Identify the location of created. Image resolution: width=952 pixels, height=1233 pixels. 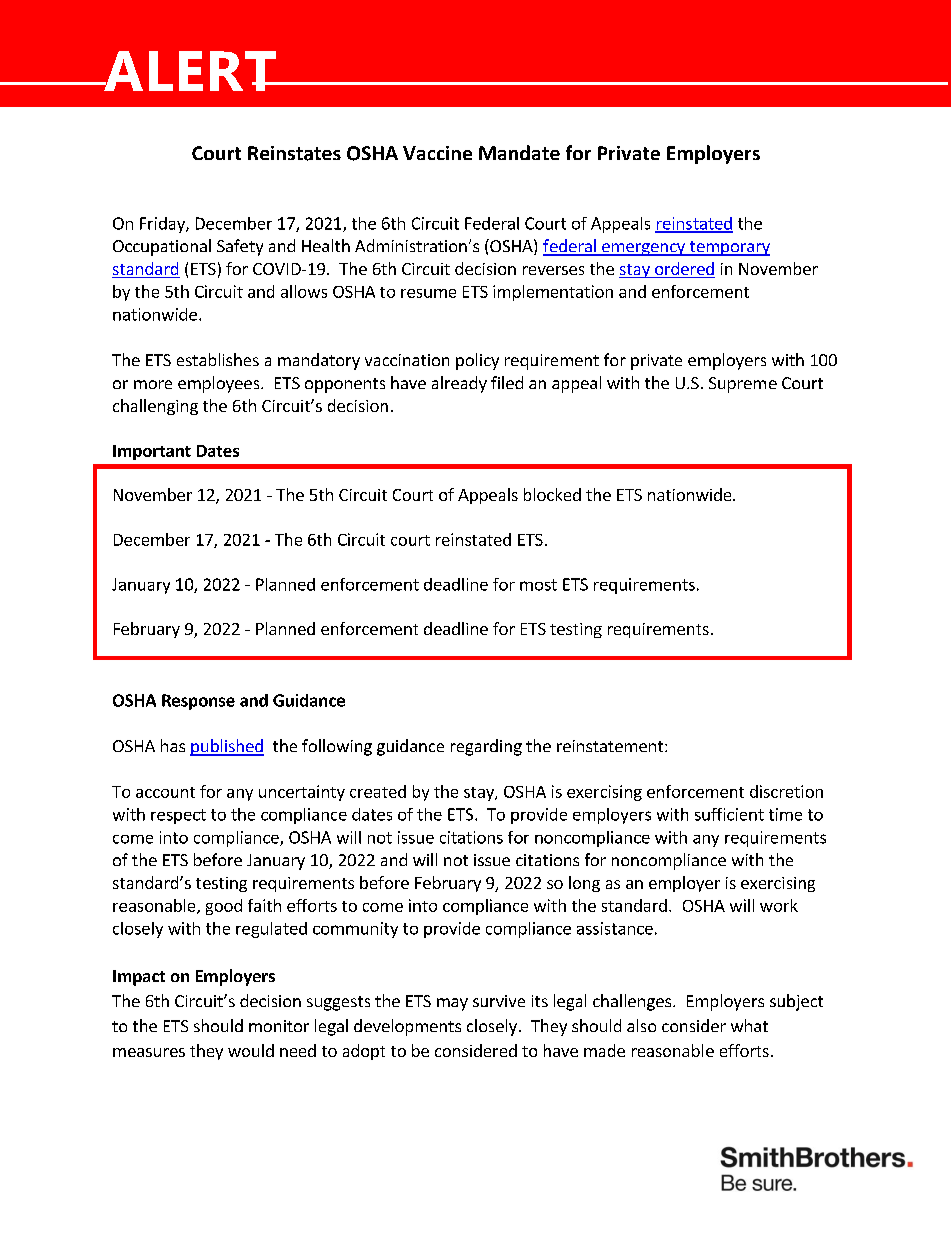
(378, 791).
